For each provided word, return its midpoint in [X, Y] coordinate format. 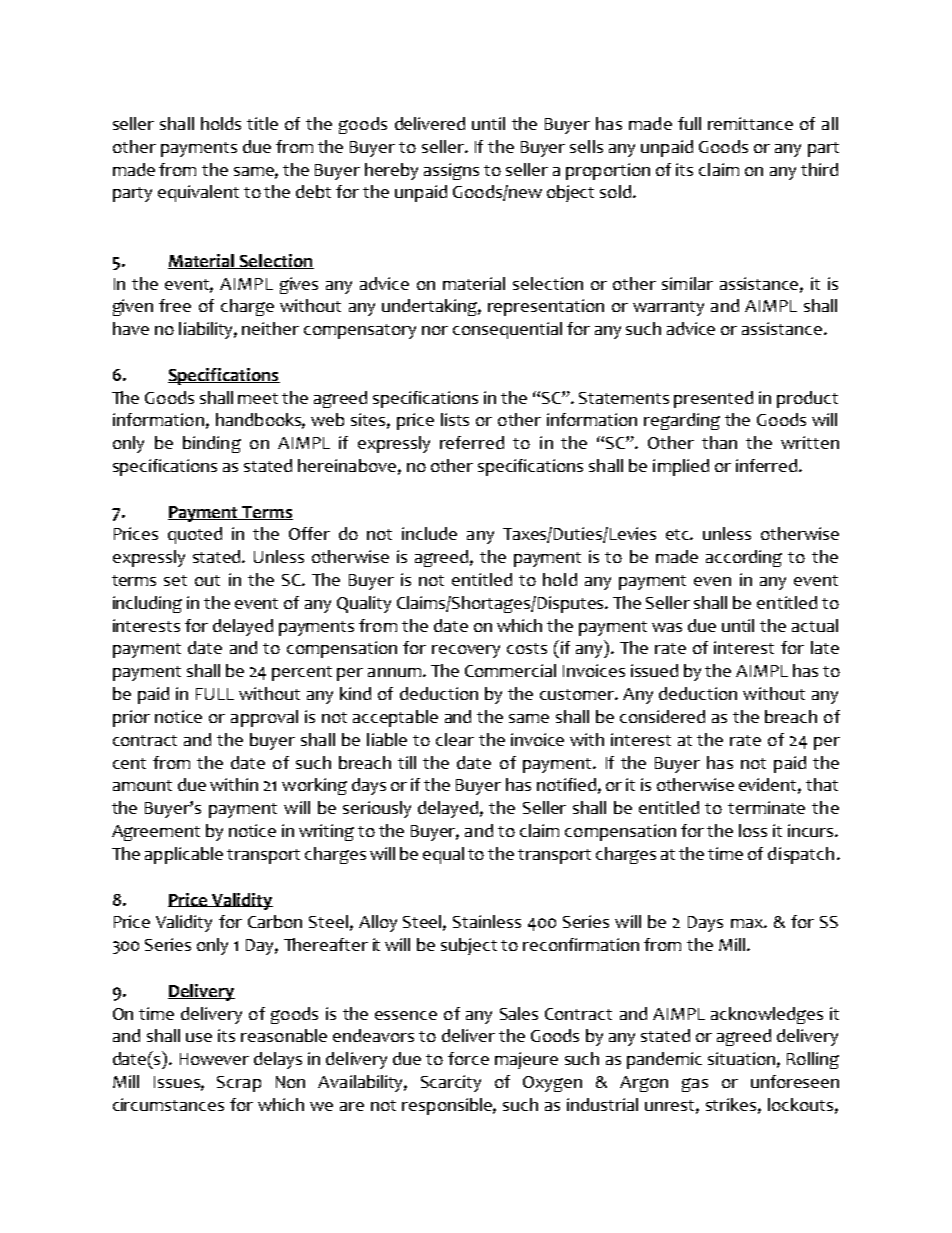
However [214, 1059]
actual [815, 625]
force [468, 1058]
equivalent [198, 193]
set [175, 580]
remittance [750, 123]
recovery [466, 651]
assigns [451, 171]
